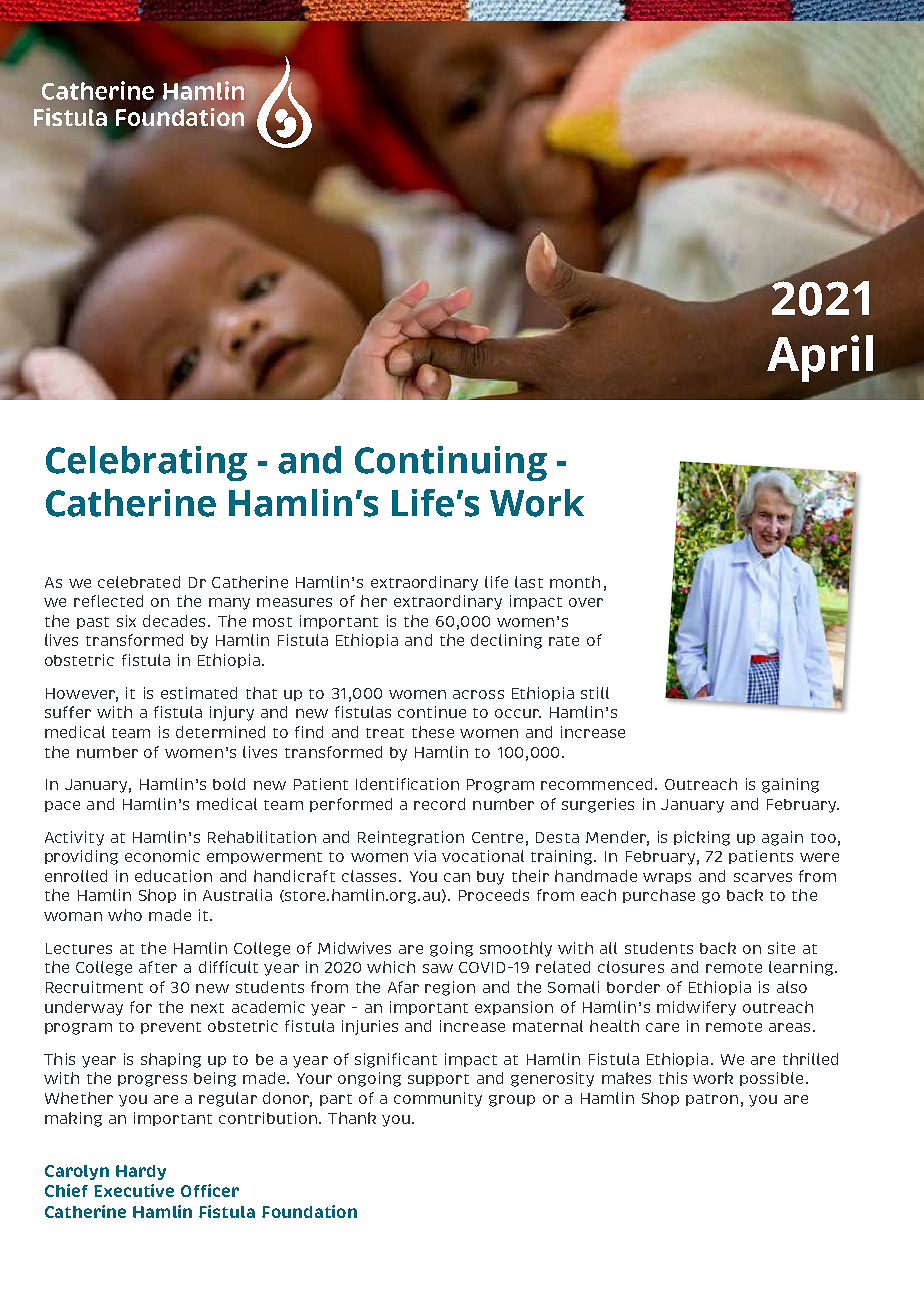 Image resolution: width=924 pixels, height=1308 pixels. I want to click on gaining, so click(790, 785).
